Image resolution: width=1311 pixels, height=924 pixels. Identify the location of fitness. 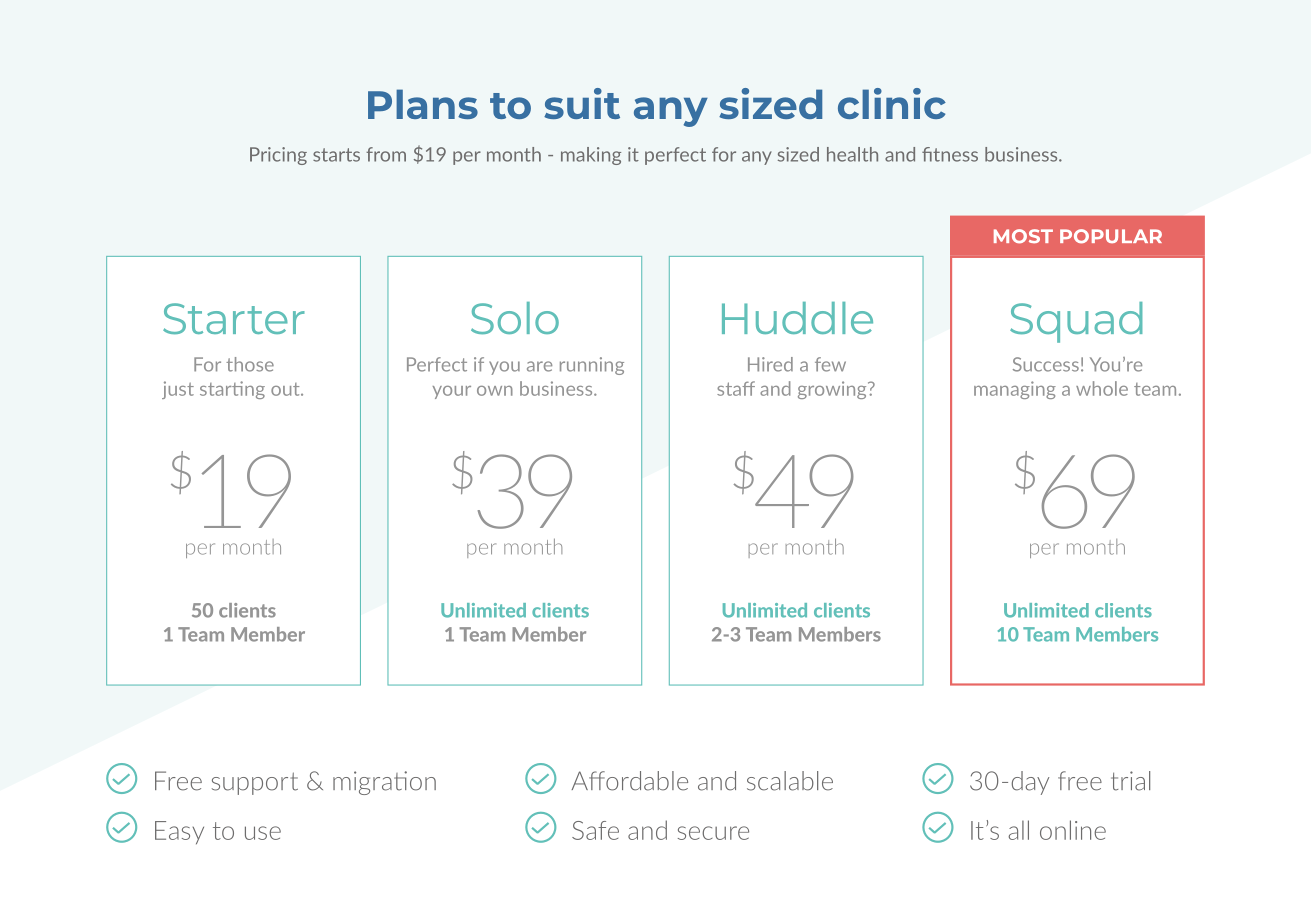
(950, 154).
